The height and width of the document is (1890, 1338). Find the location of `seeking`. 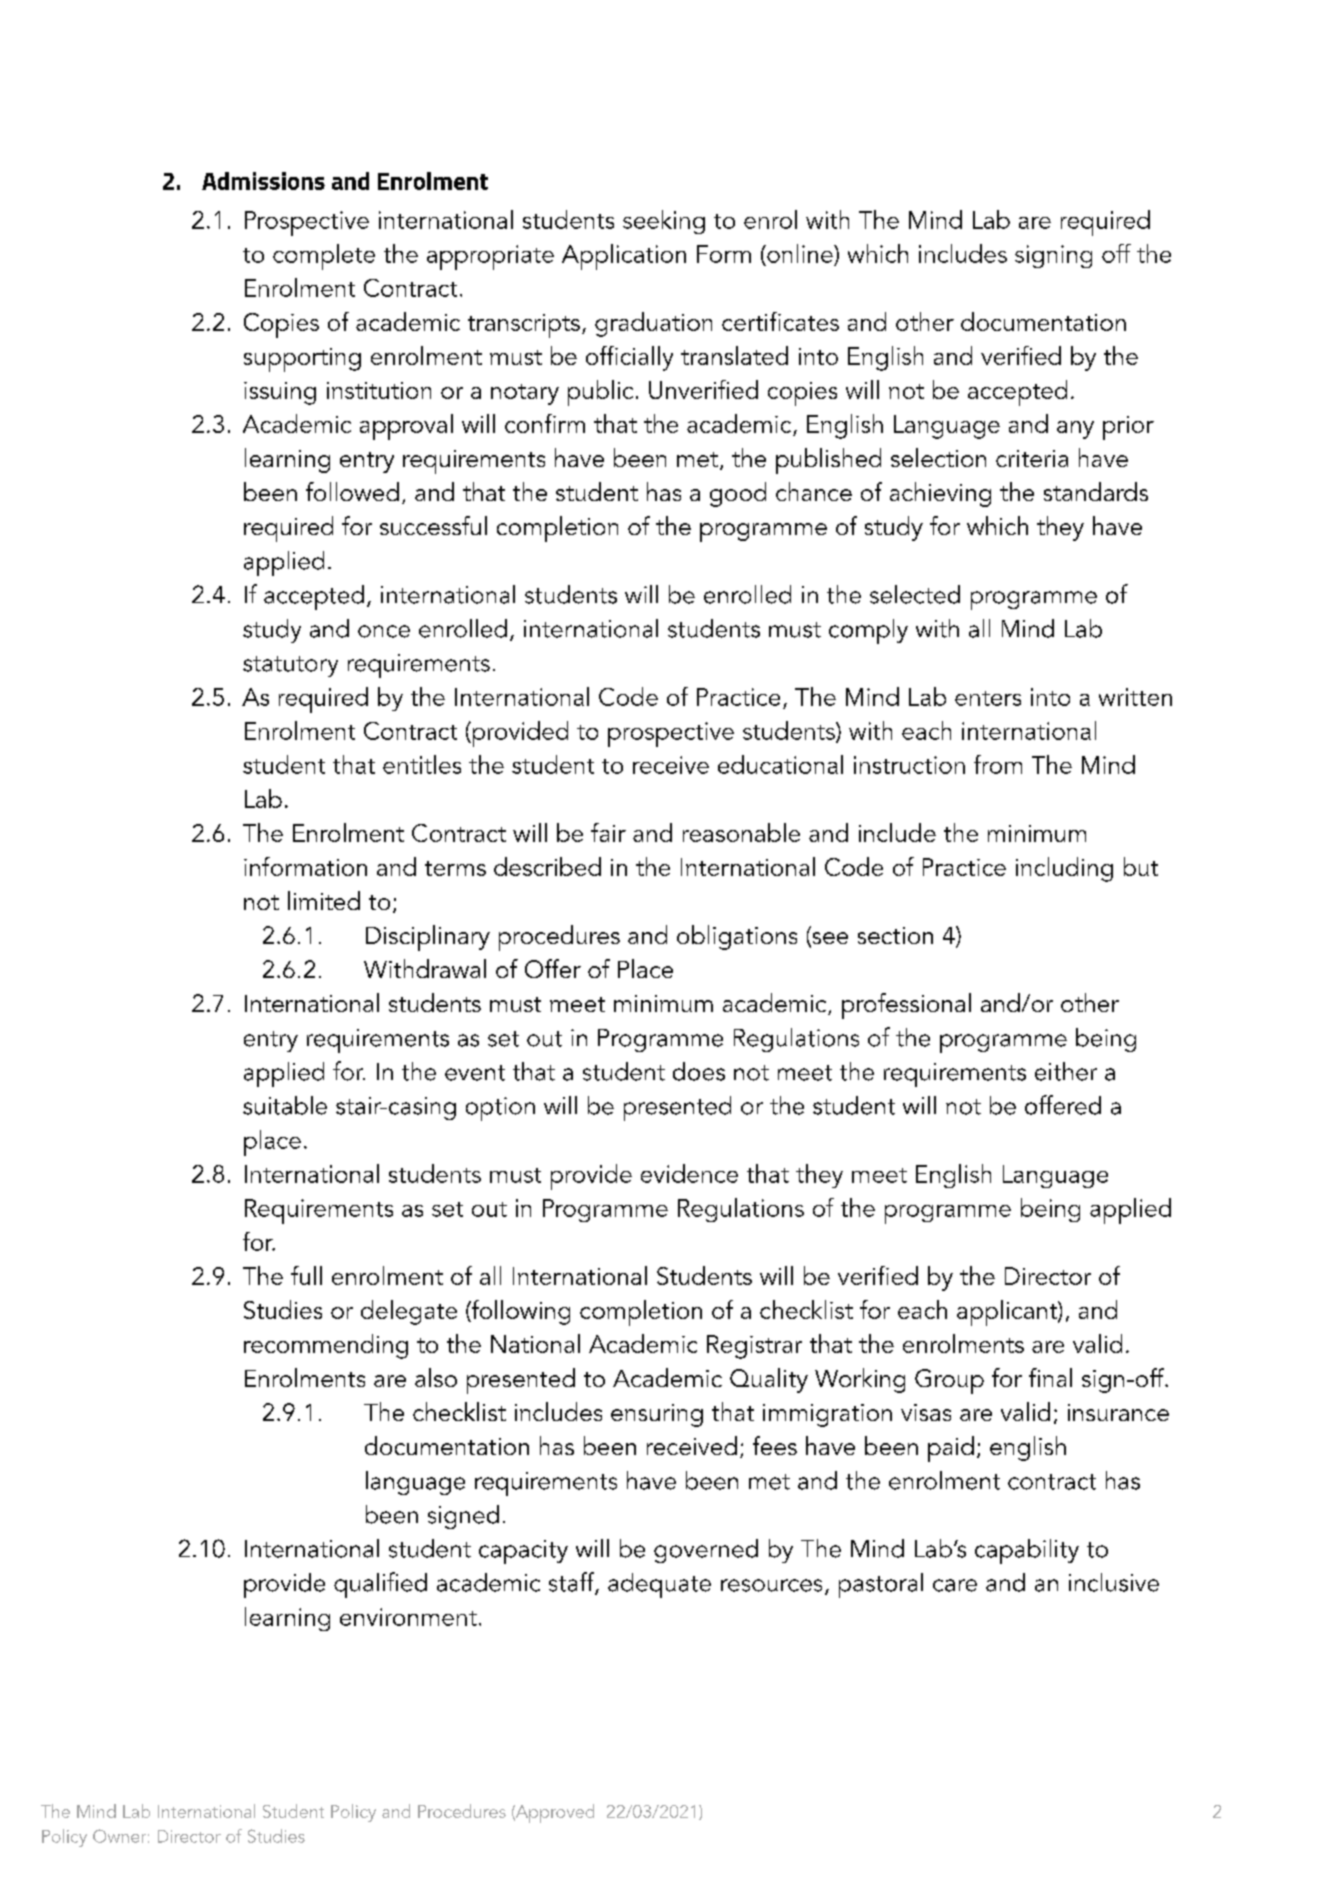

seeking is located at coordinates (664, 222).
